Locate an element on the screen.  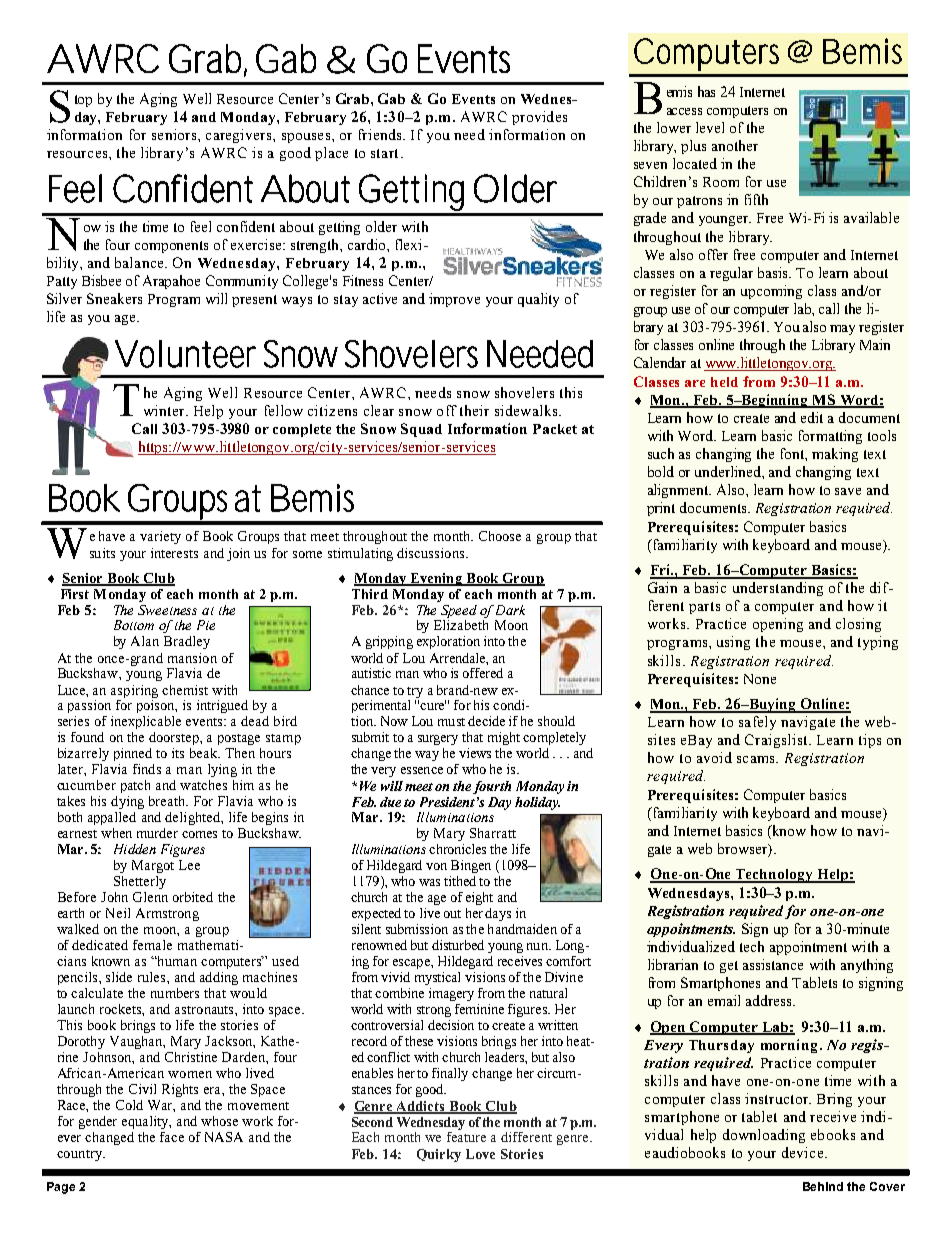
another is located at coordinates (735, 145).
